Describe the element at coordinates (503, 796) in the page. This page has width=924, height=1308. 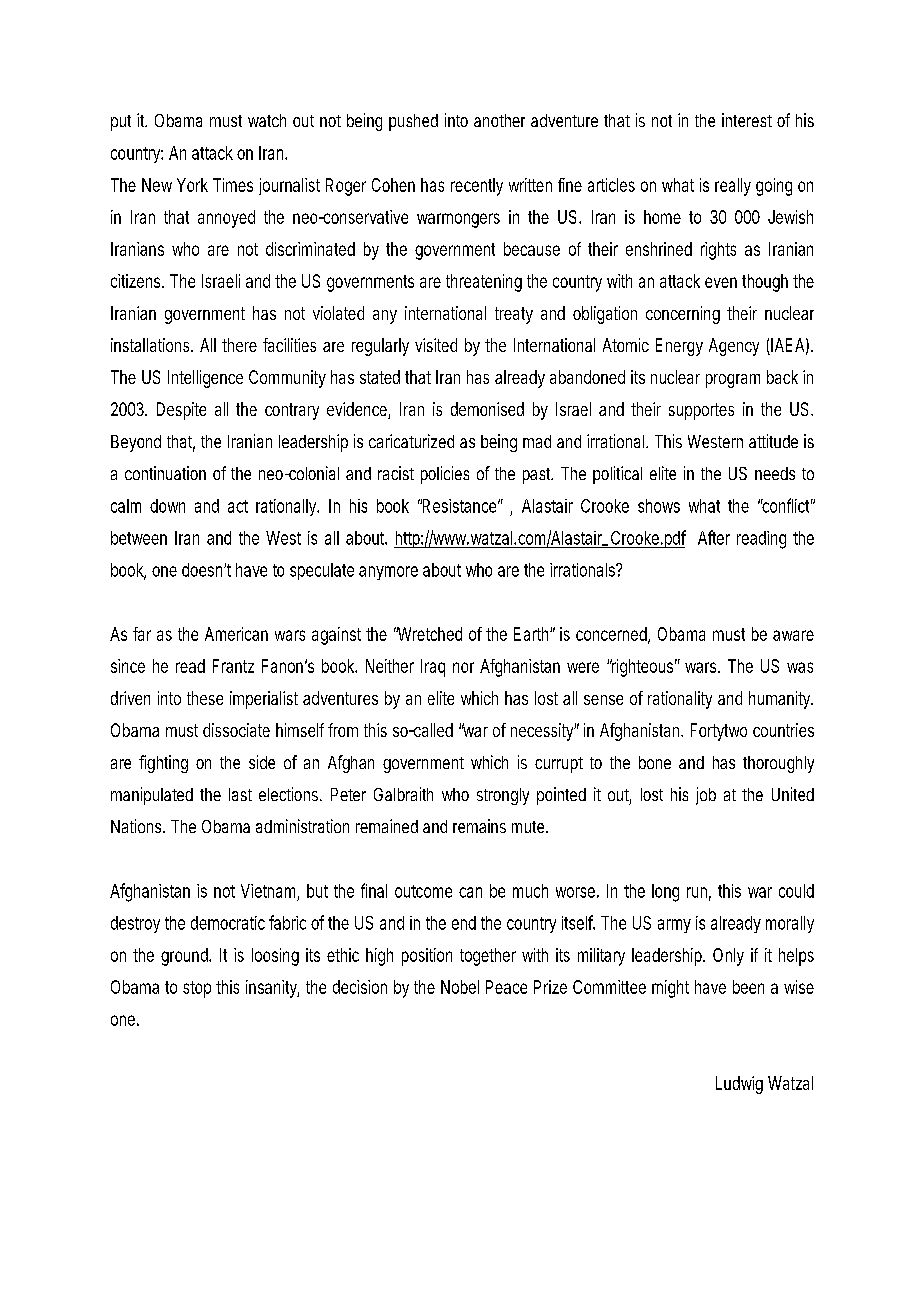
I see `strongly` at that location.
